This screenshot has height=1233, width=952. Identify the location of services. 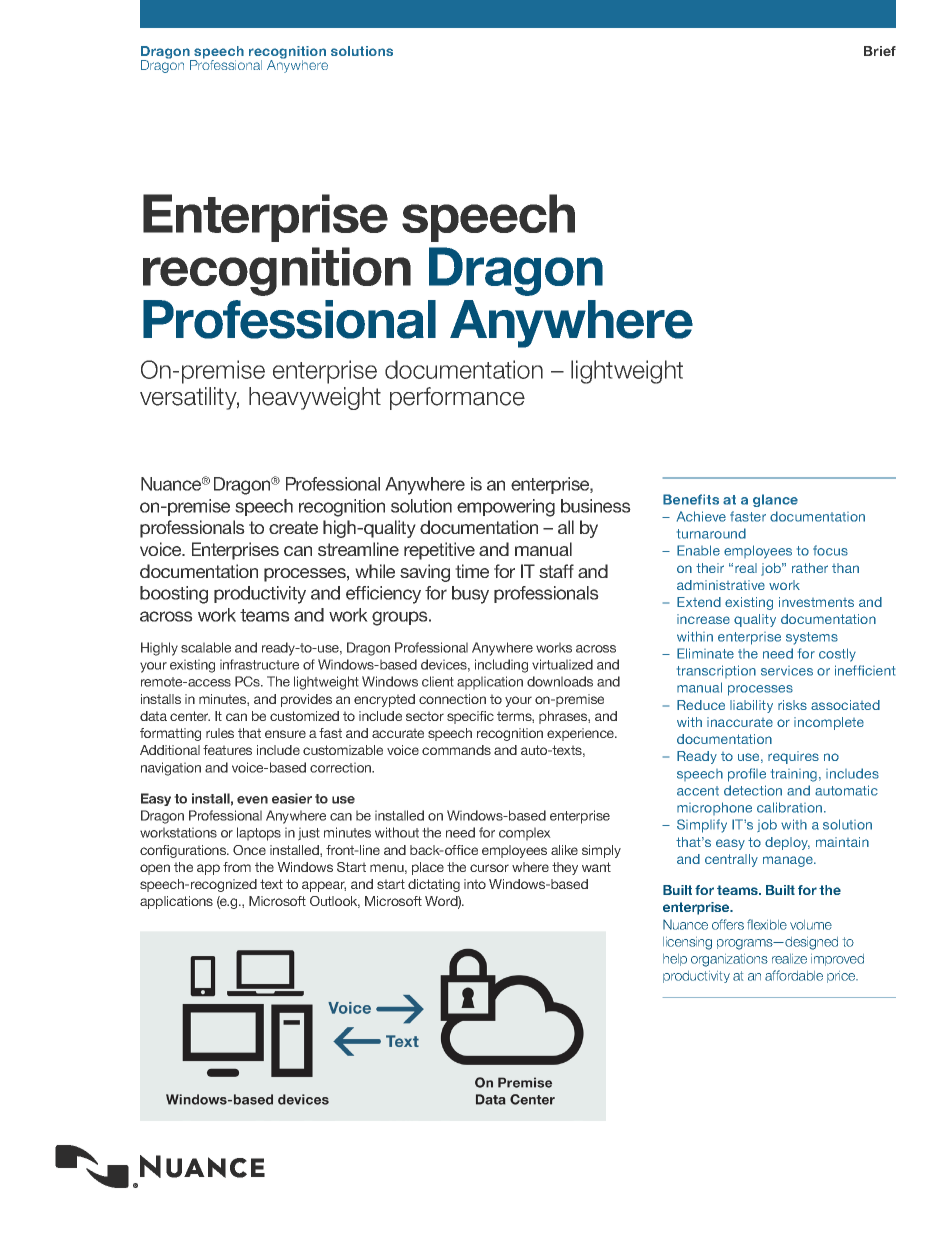
(787, 671).
